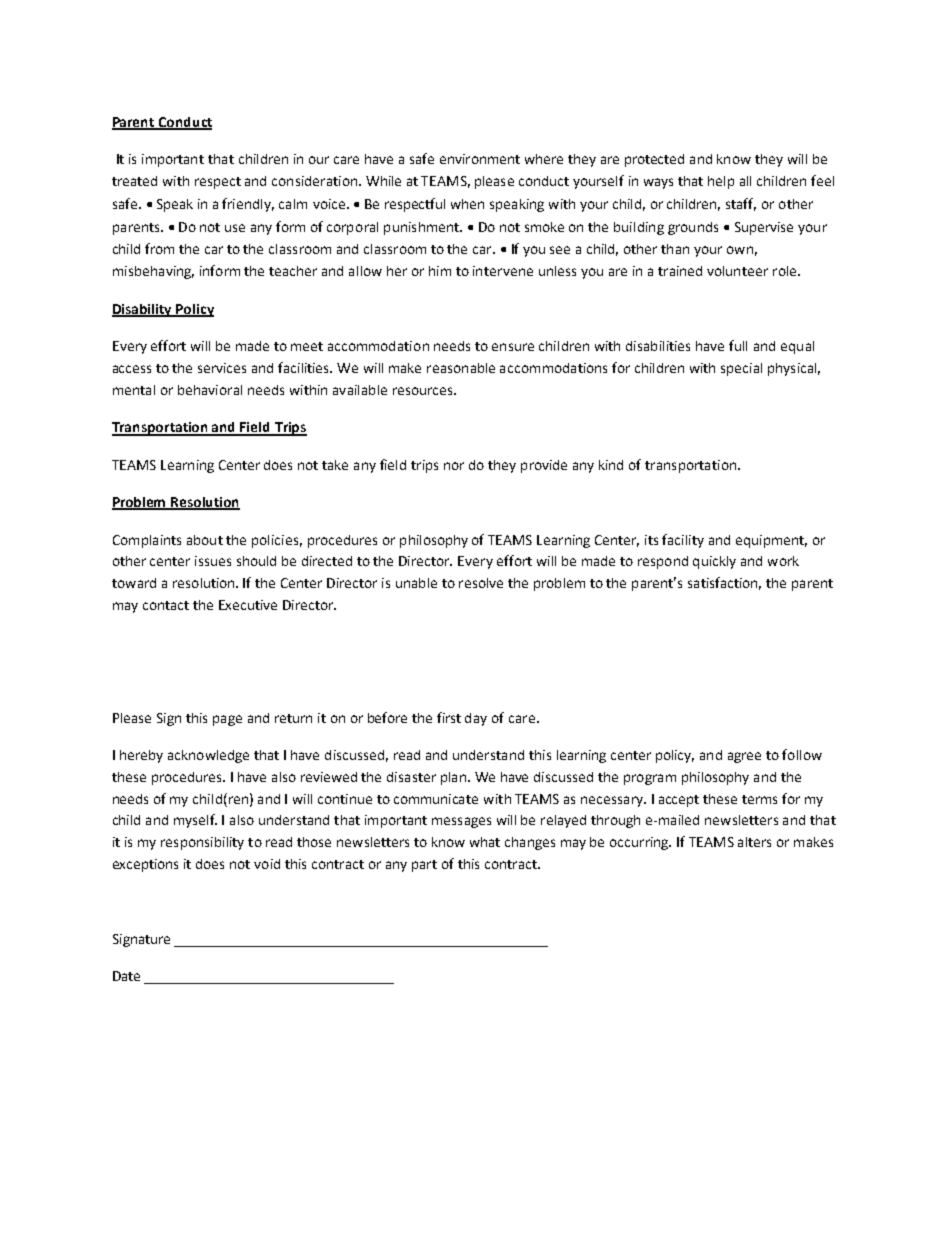  Describe the element at coordinates (126, 976) in the screenshot. I see `Date` at that location.
